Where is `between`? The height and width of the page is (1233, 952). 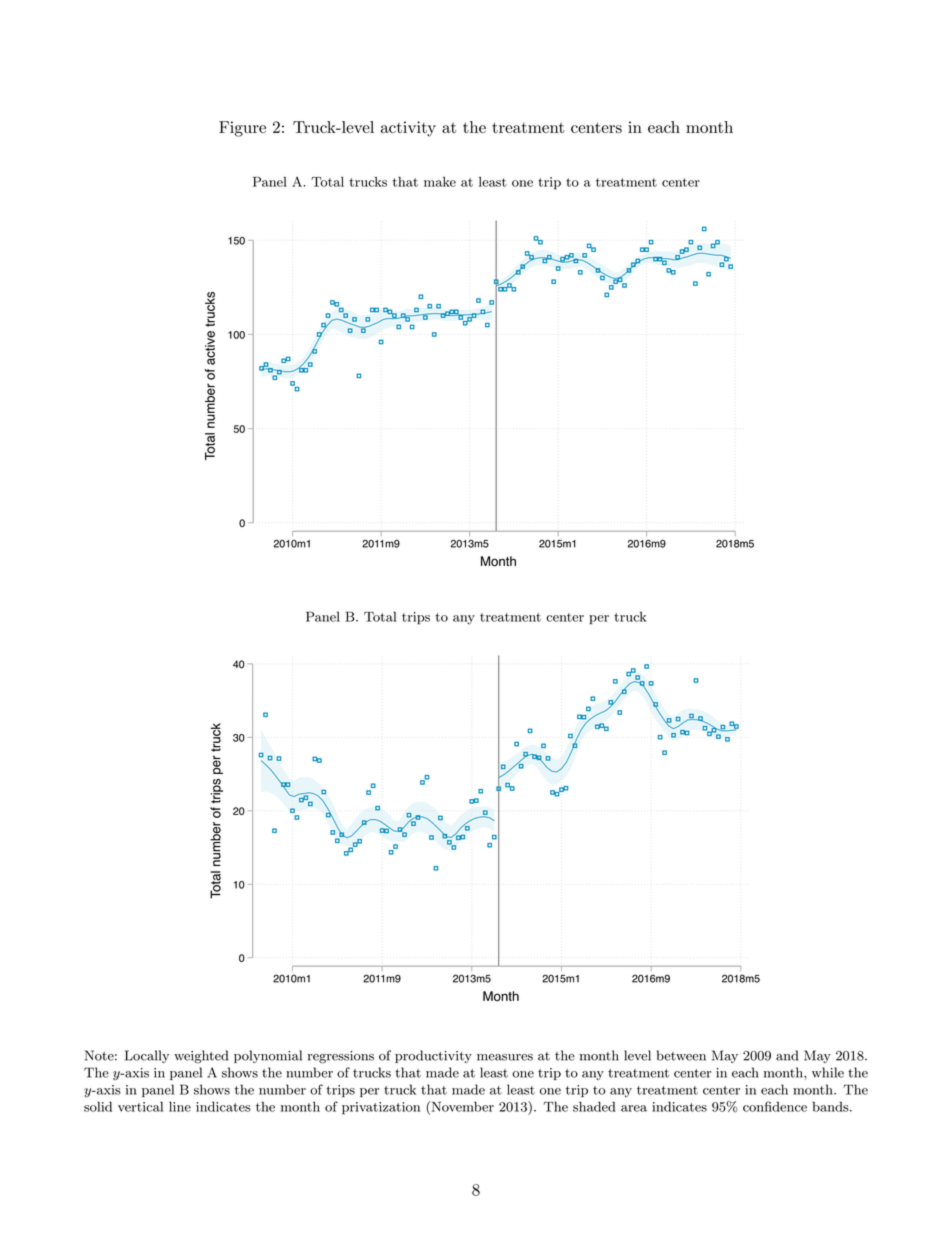 between is located at coordinates (681, 1055).
